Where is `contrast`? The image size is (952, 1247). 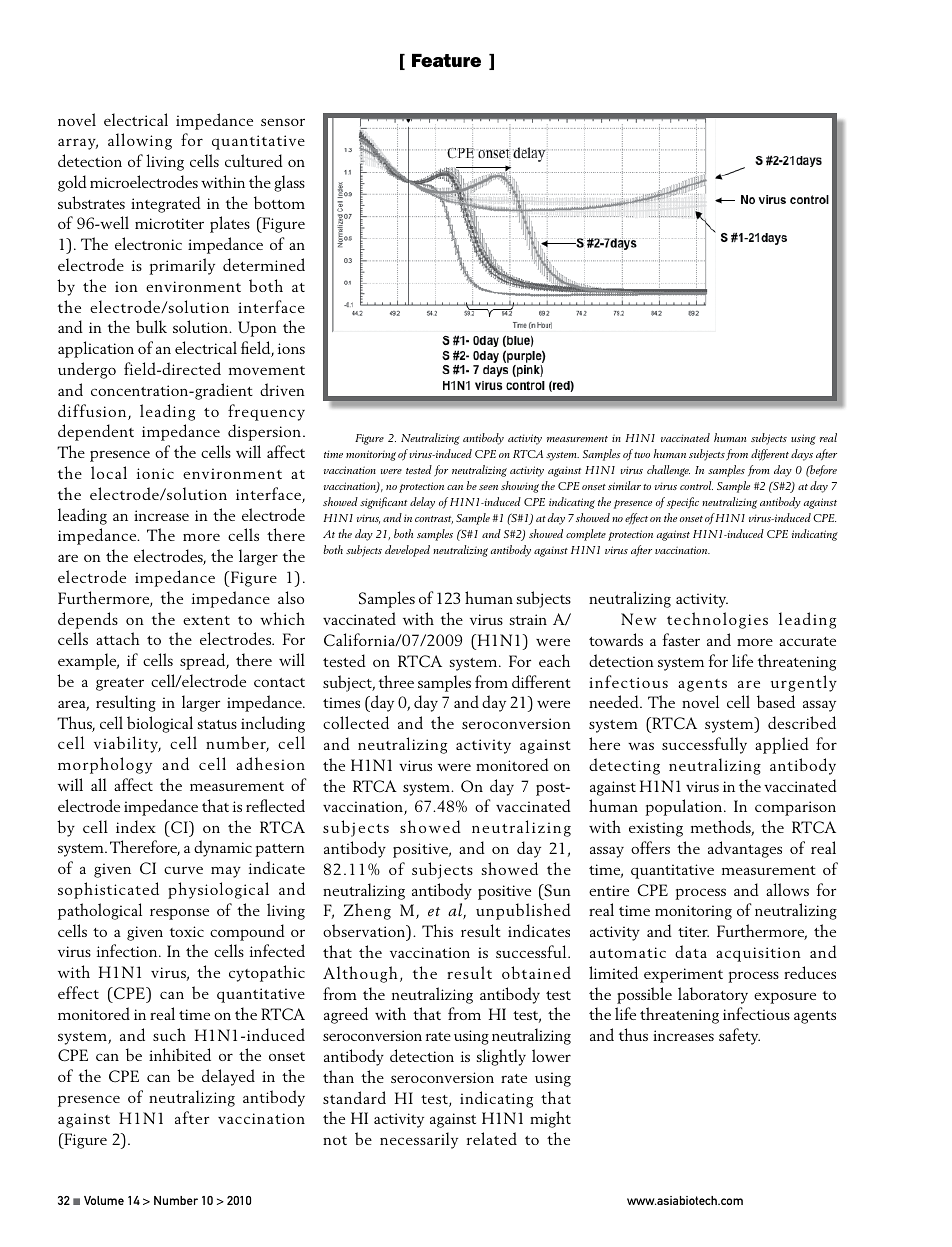
contrast is located at coordinates (434, 520).
